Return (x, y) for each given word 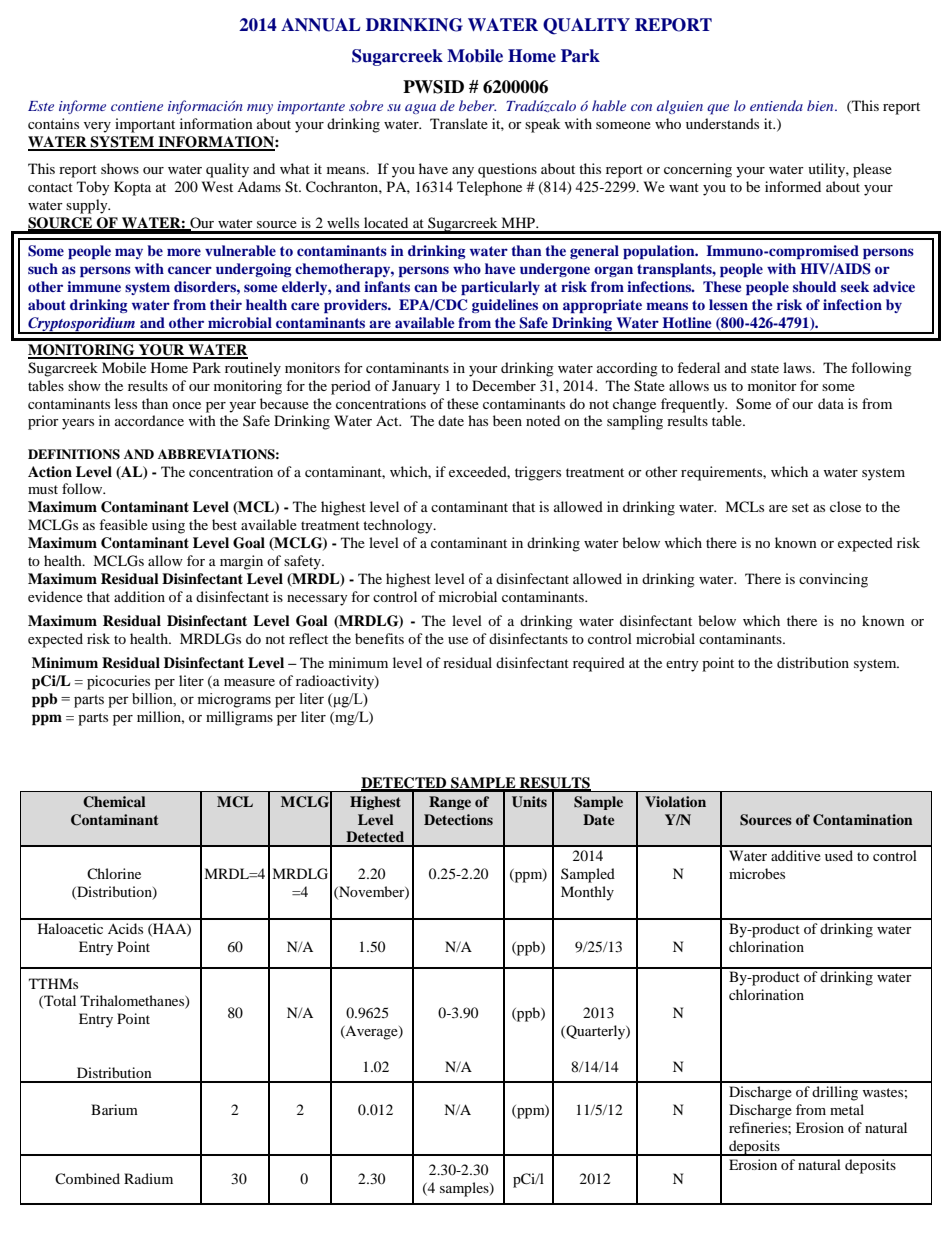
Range (450, 803)
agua (420, 109)
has (478, 420)
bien (821, 105)
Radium (148, 1178)
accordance (149, 420)
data (831, 403)
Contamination (863, 820)
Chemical (114, 802)
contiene (137, 106)
